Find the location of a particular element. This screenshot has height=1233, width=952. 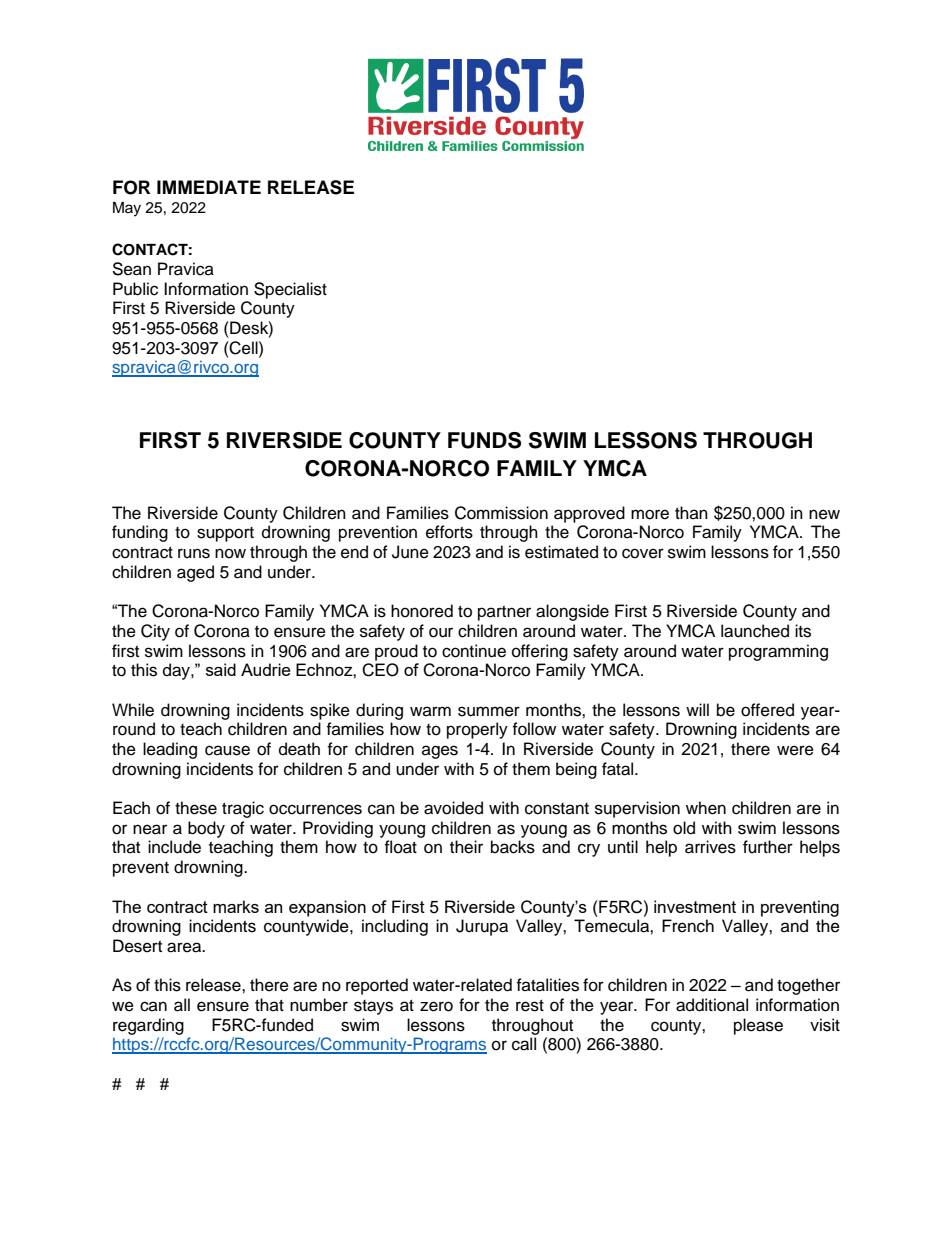

offered is located at coordinates (767, 710).
